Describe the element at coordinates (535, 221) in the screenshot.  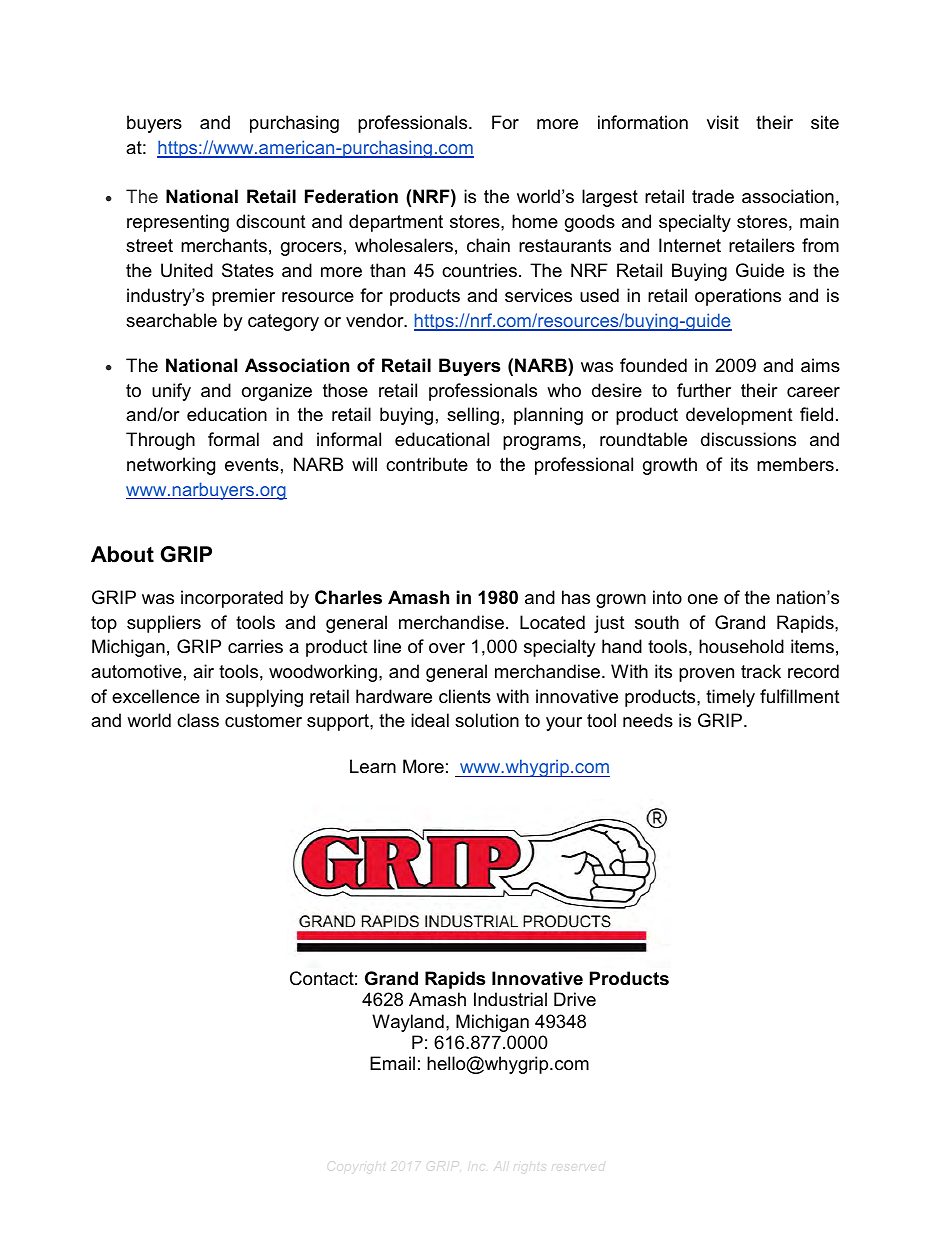
I see `home` at that location.
